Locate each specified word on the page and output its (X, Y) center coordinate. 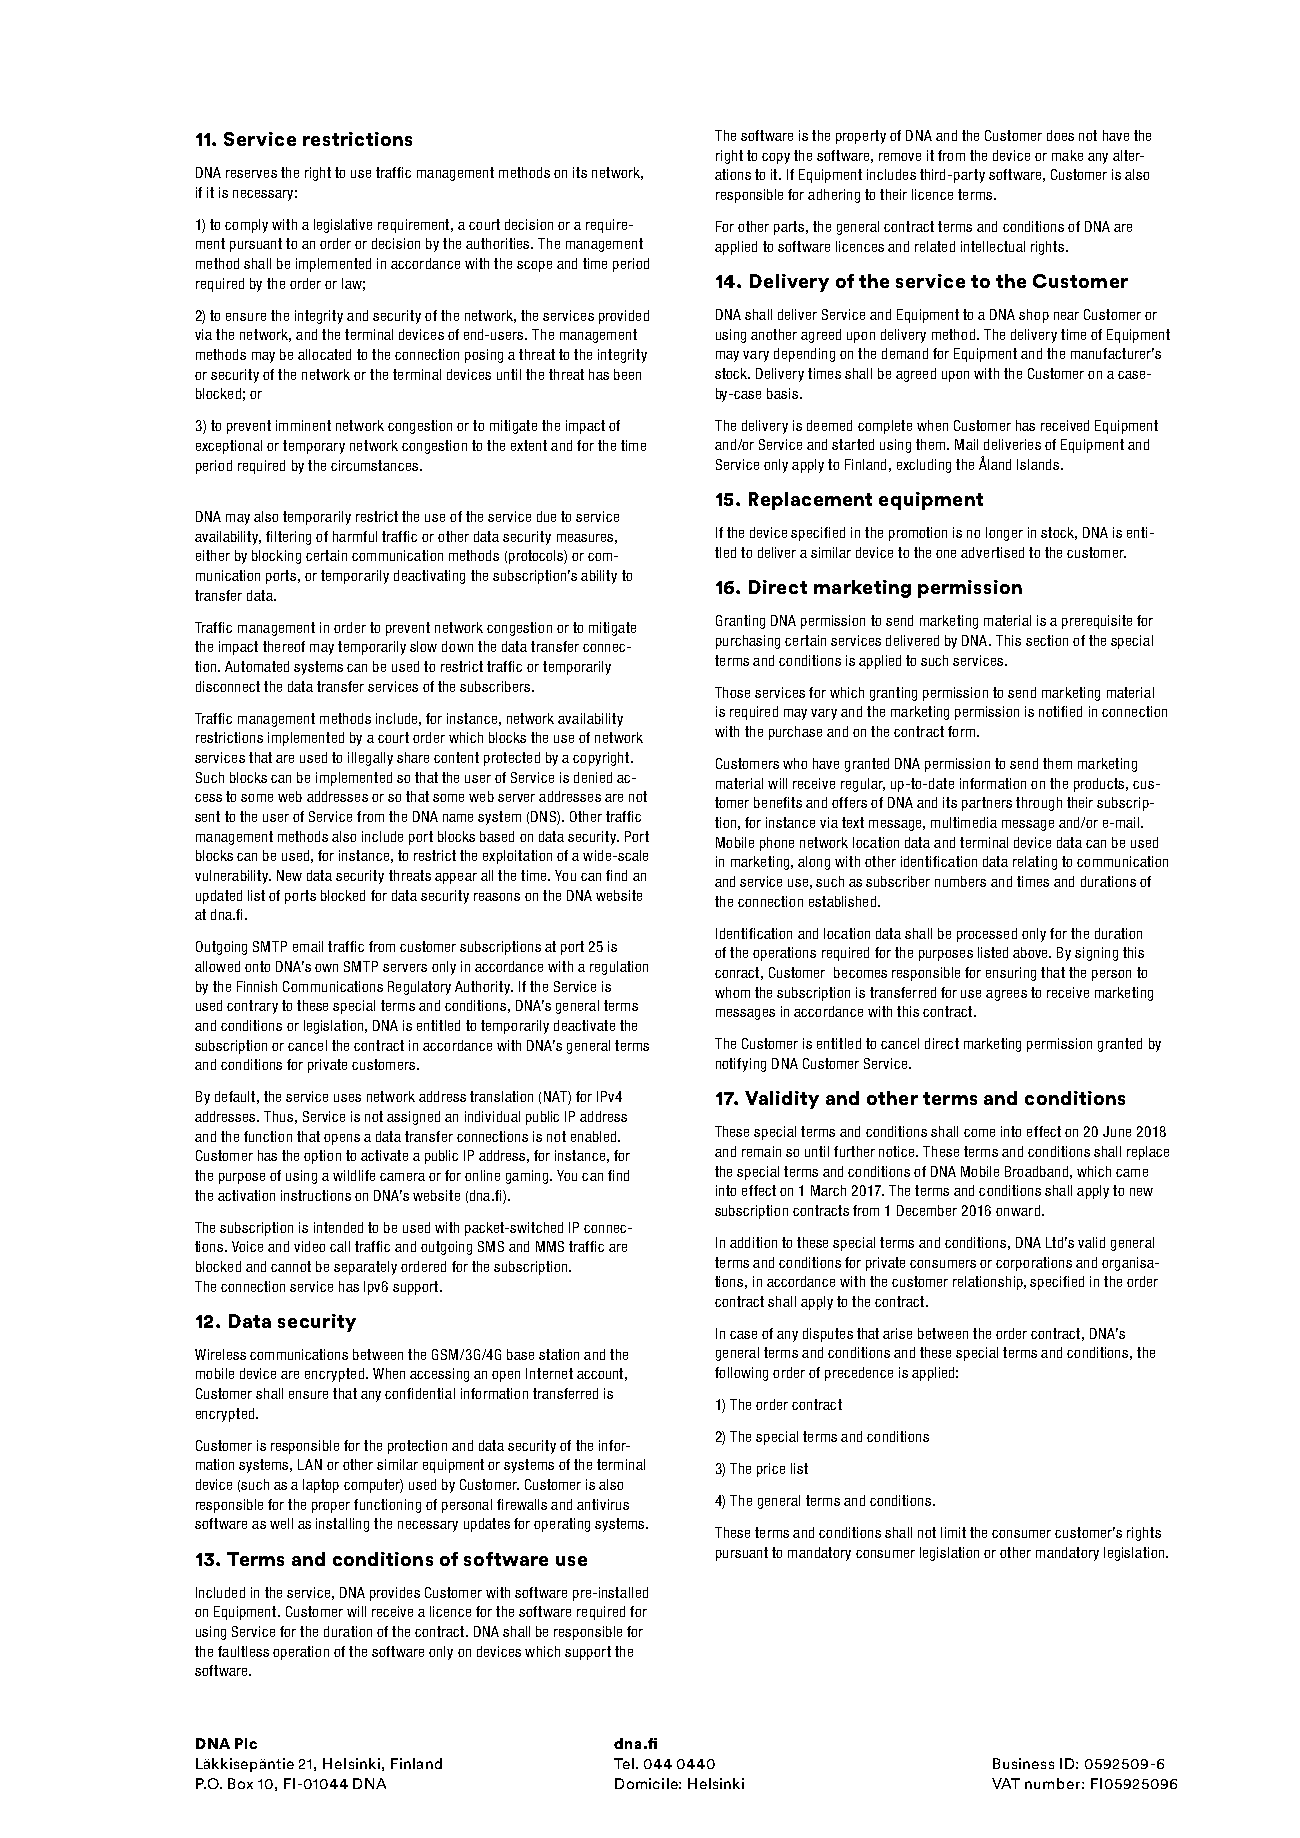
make (1067, 155)
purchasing (748, 642)
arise (897, 1333)
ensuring (1011, 974)
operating (562, 1525)
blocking (276, 557)
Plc (246, 1743)
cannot (291, 1266)
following (741, 1374)
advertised (992, 552)
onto (257, 966)
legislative (343, 226)
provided (624, 317)
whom (732, 992)
